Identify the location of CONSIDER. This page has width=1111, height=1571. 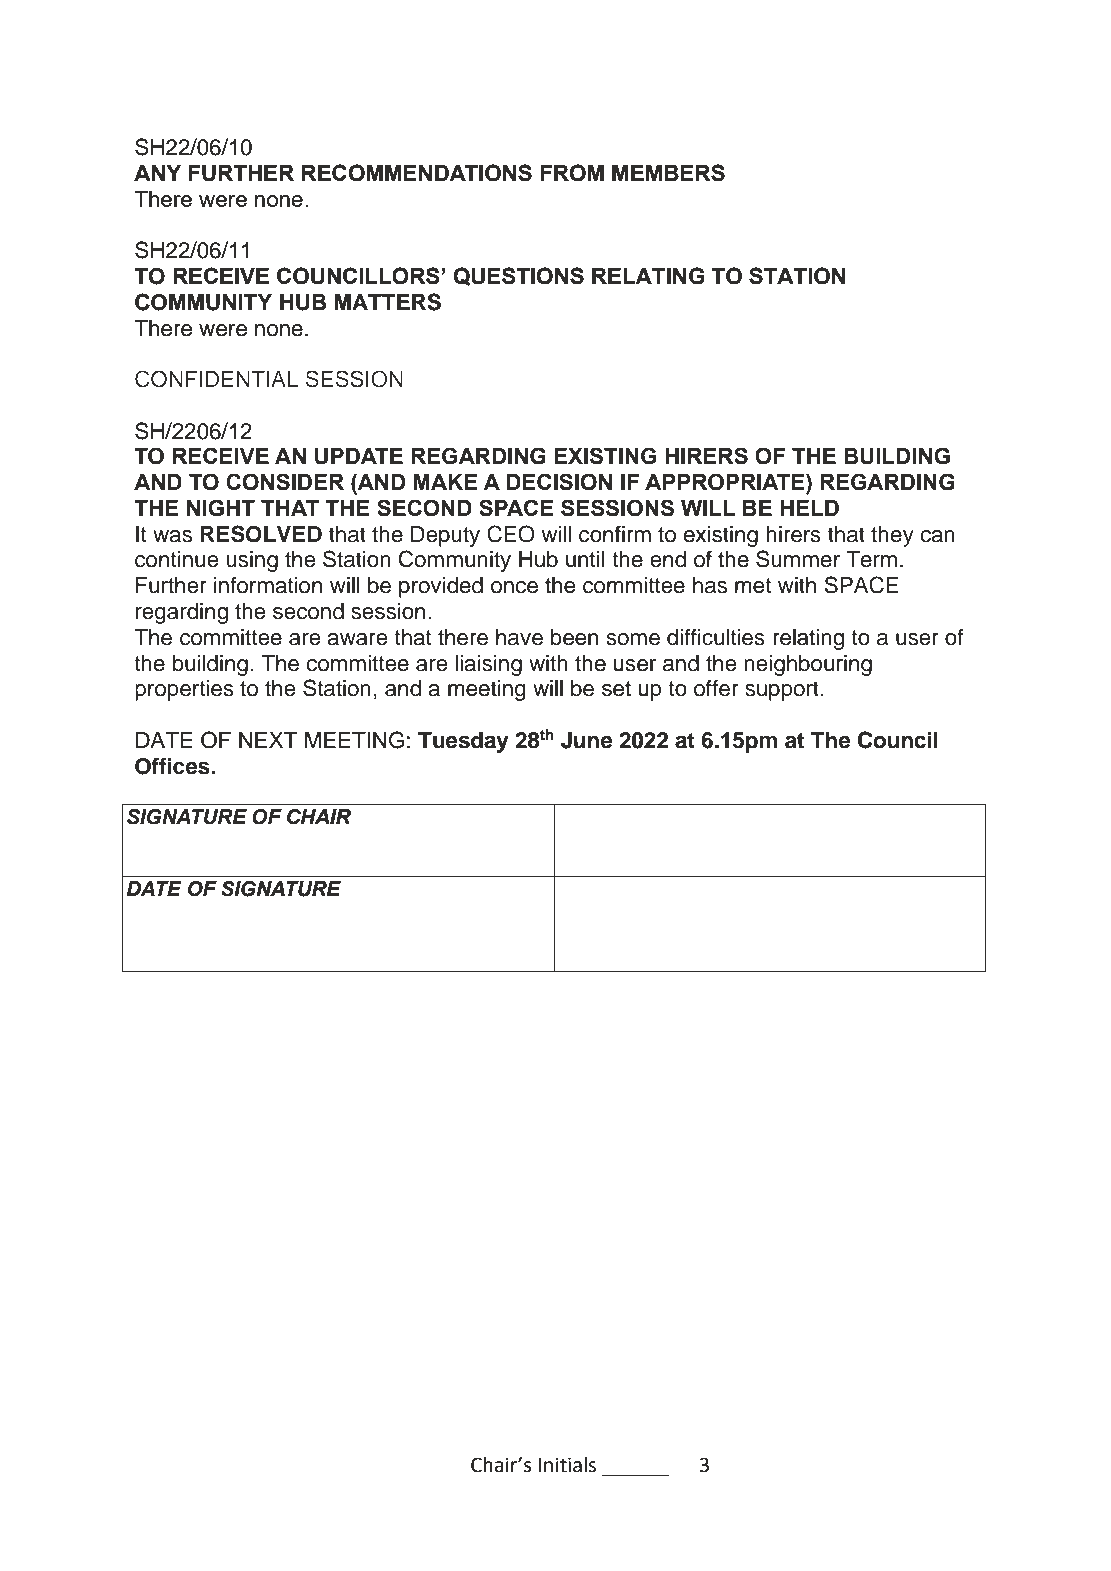
(285, 482).
